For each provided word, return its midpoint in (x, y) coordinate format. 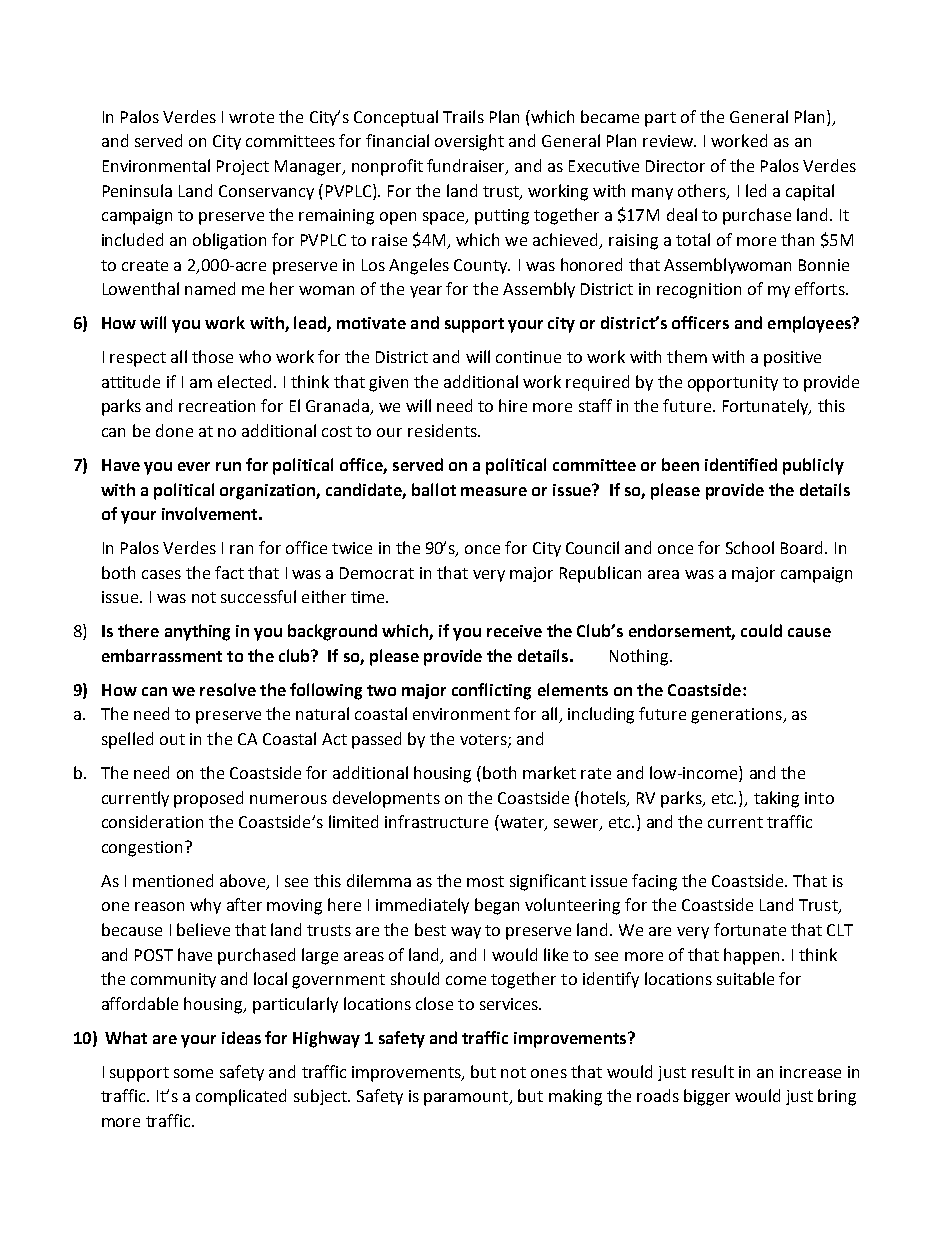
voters (484, 741)
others (703, 191)
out (172, 739)
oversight (469, 142)
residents (443, 430)
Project (243, 167)
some (193, 1073)
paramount (467, 1098)
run (228, 466)
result (713, 1071)
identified (741, 464)
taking (776, 799)
